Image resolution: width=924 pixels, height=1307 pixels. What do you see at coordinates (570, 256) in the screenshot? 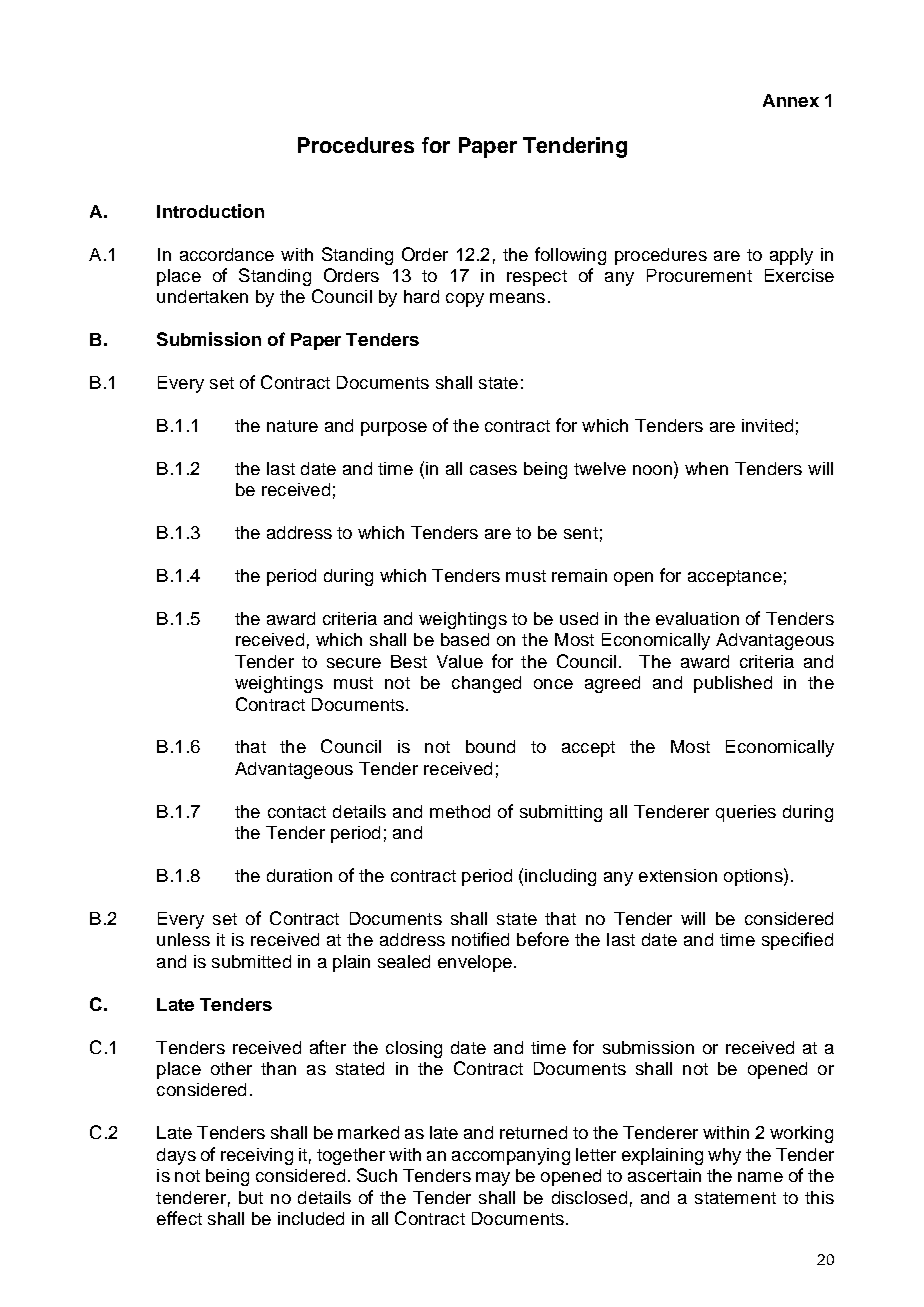
I see `following` at bounding box center [570, 256].
